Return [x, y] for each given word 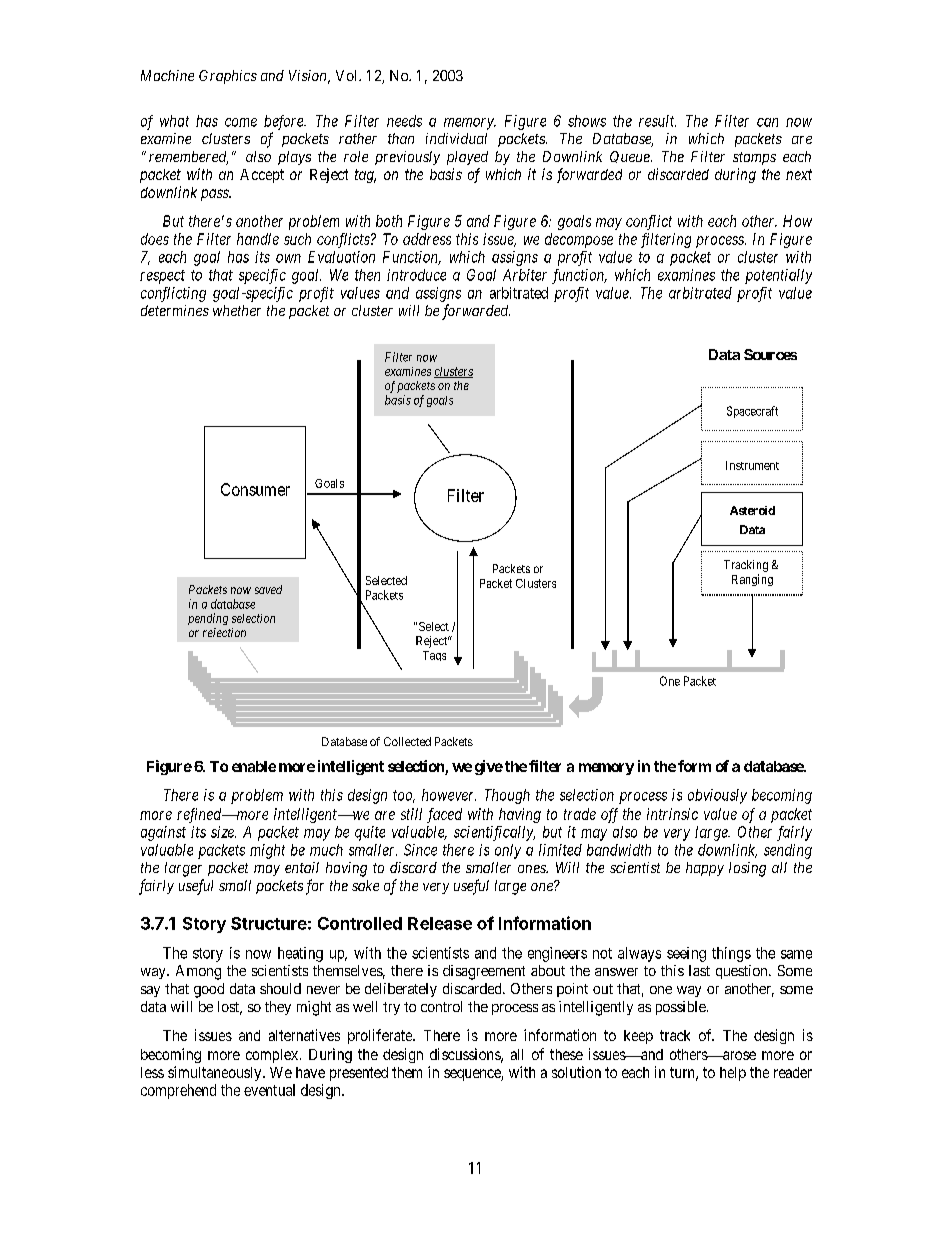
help [733, 1074]
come [241, 122]
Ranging [752, 580]
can [767, 122]
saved [268, 589]
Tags [434, 656]
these [566, 1054]
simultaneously [216, 1073]
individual [456, 138]
